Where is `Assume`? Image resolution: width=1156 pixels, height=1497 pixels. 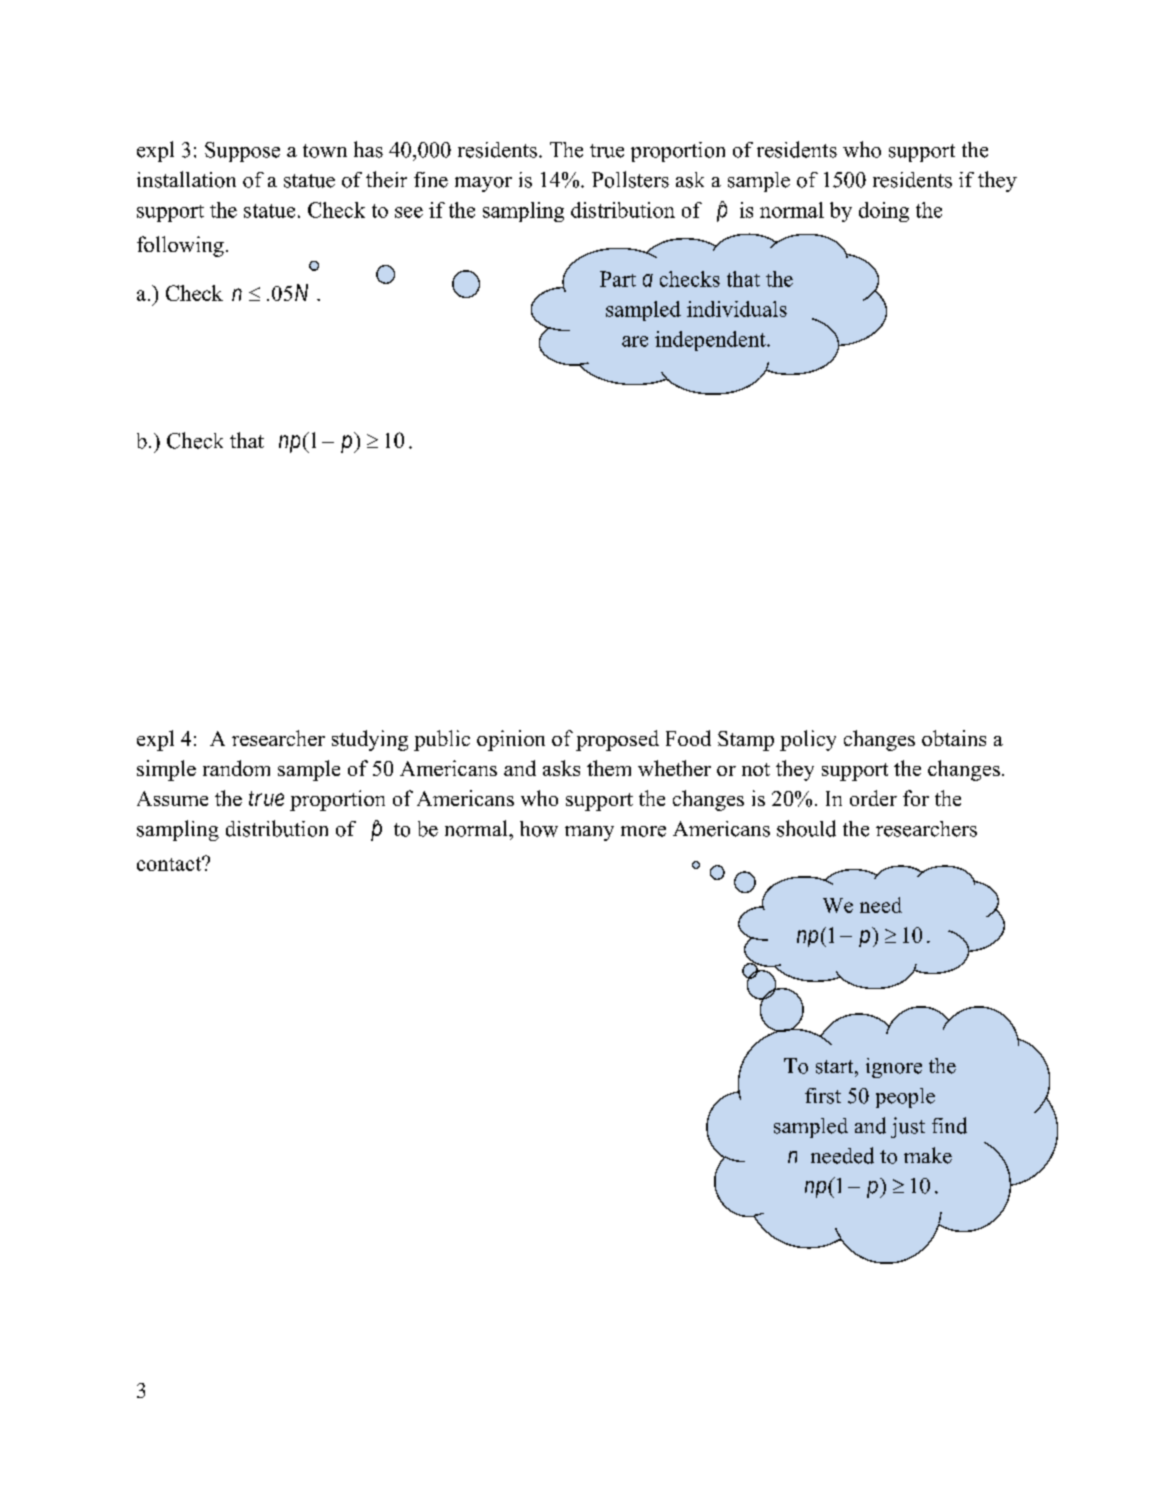 Assume is located at coordinates (172, 798).
